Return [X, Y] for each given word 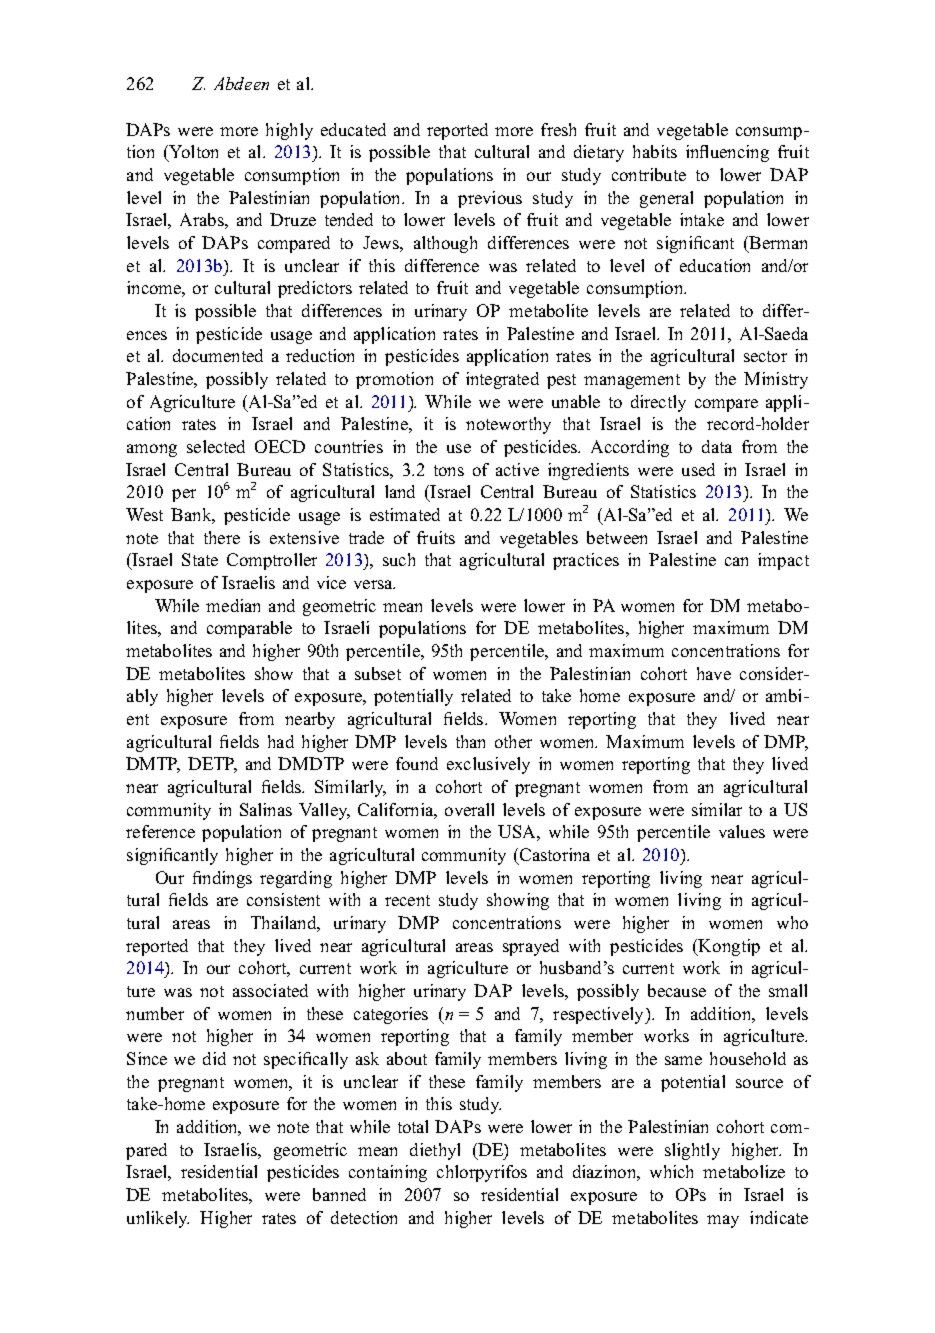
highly [289, 131]
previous [490, 199]
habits [655, 151]
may [723, 1221]
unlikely [158, 1219]
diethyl [435, 1151]
